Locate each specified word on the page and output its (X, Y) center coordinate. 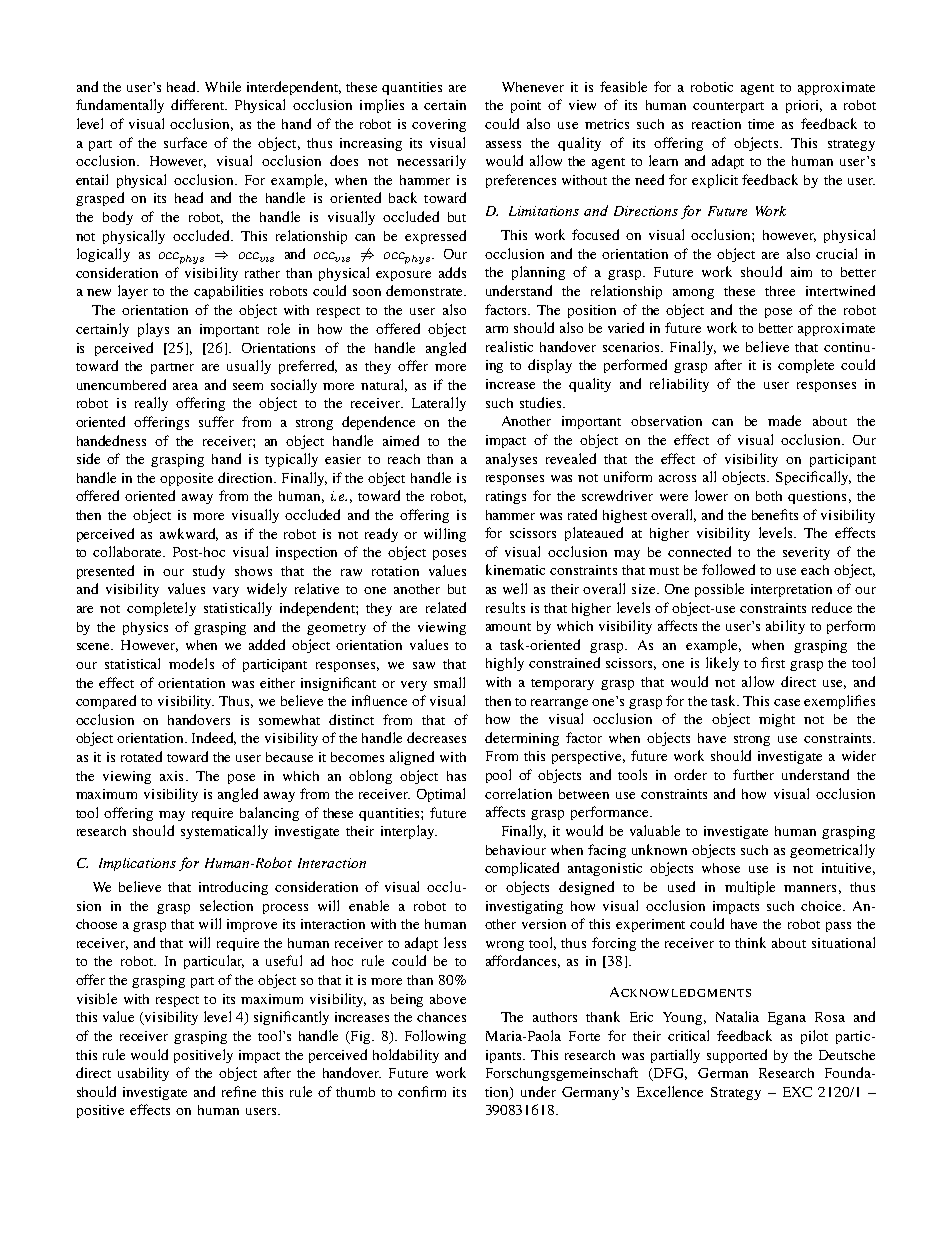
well (515, 588)
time (761, 124)
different (199, 104)
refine (239, 1091)
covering (439, 125)
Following (435, 1037)
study (209, 572)
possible (719, 590)
